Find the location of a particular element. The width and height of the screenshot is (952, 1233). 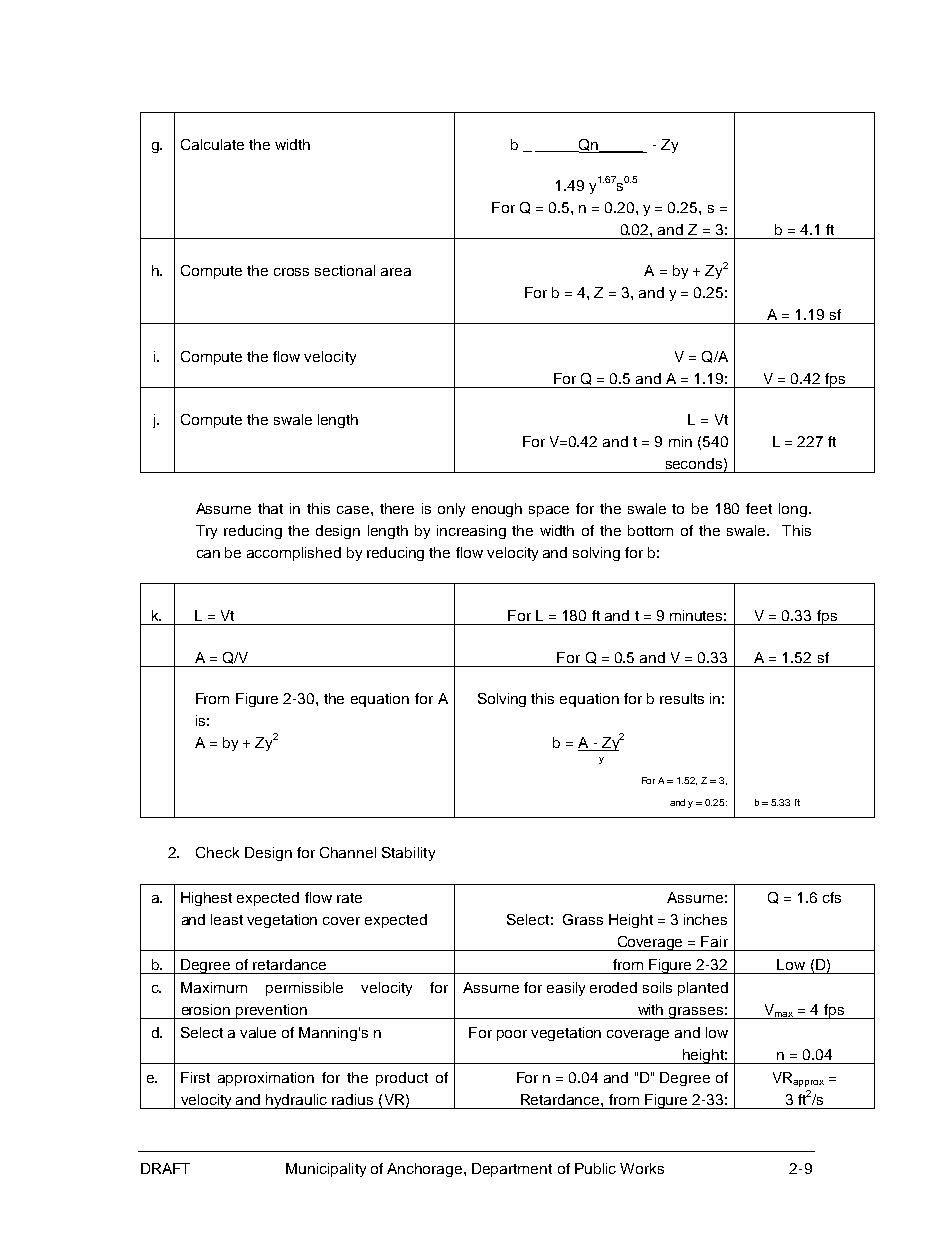

Works is located at coordinates (642, 1168).
